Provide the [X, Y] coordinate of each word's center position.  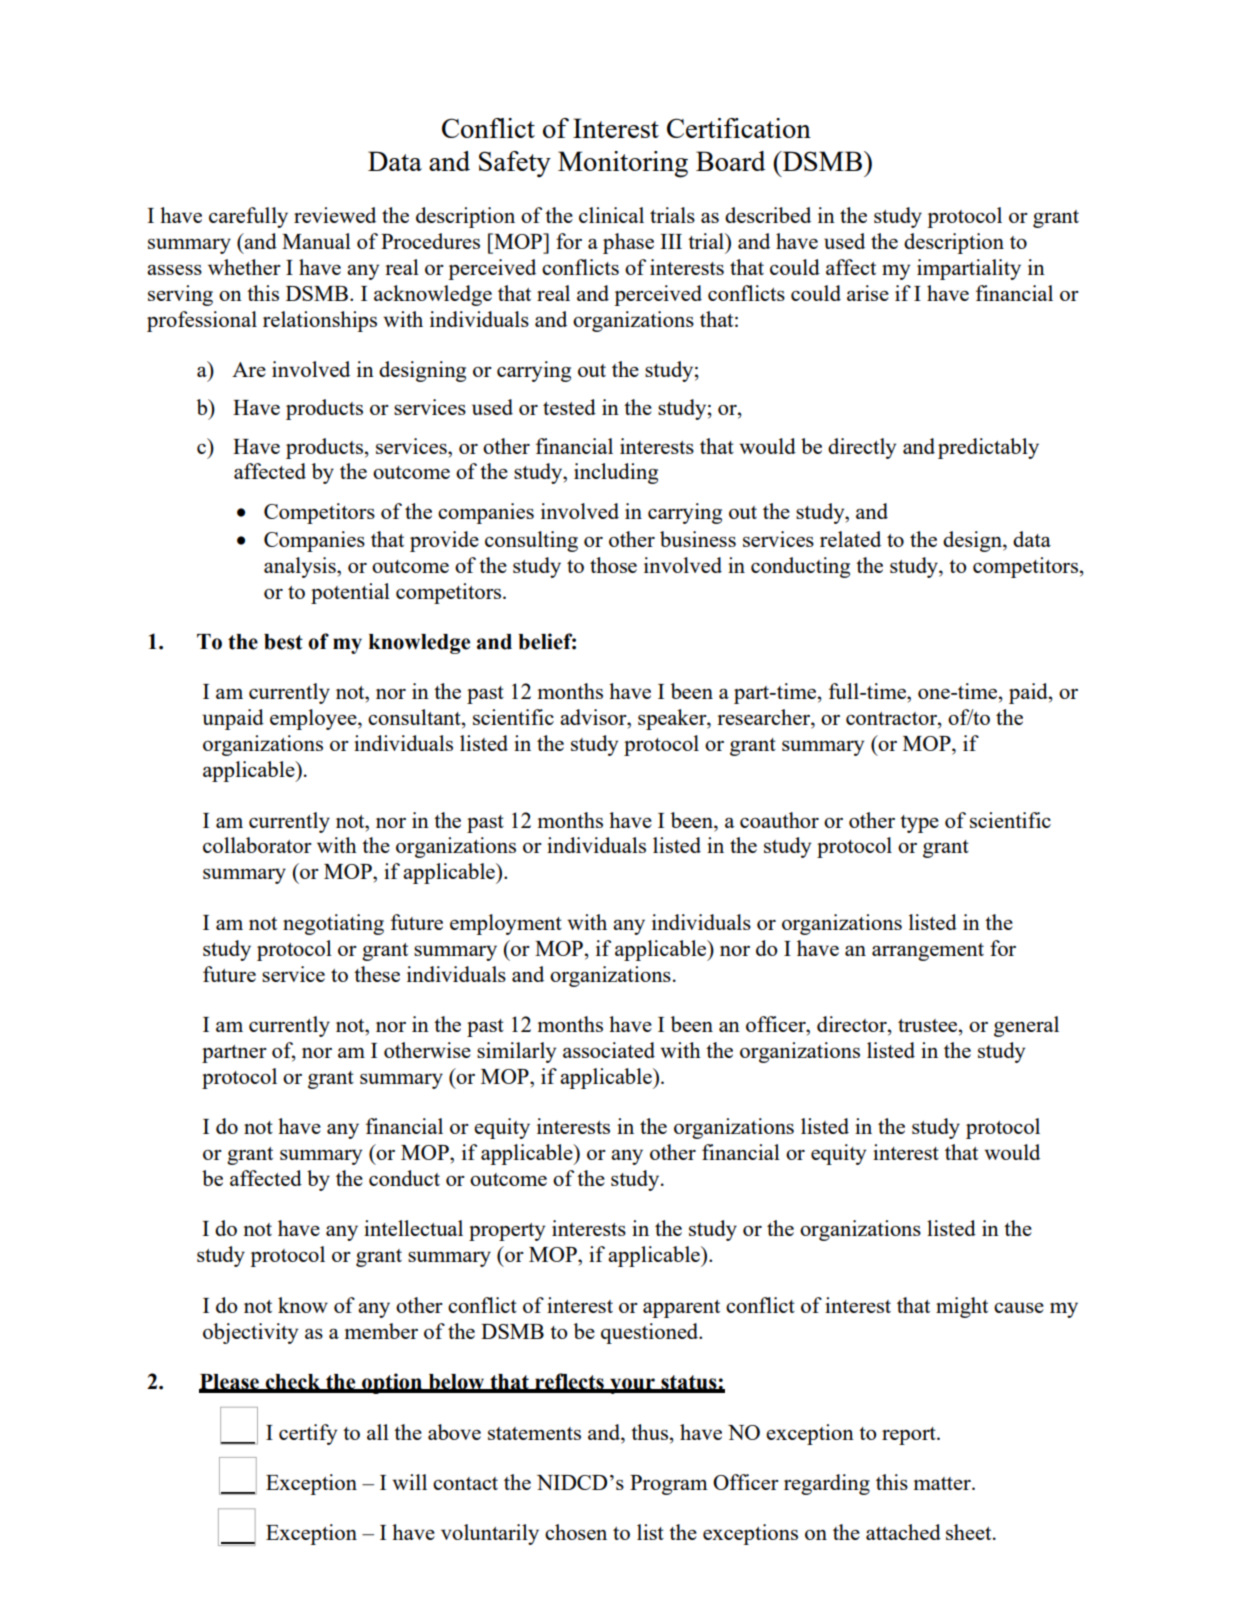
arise [868, 293]
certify [308, 1434]
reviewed [335, 215]
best [283, 642]
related [850, 539]
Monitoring [623, 164]
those [613, 565]
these [377, 974]
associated [609, 1050]
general [1026, 1026]
